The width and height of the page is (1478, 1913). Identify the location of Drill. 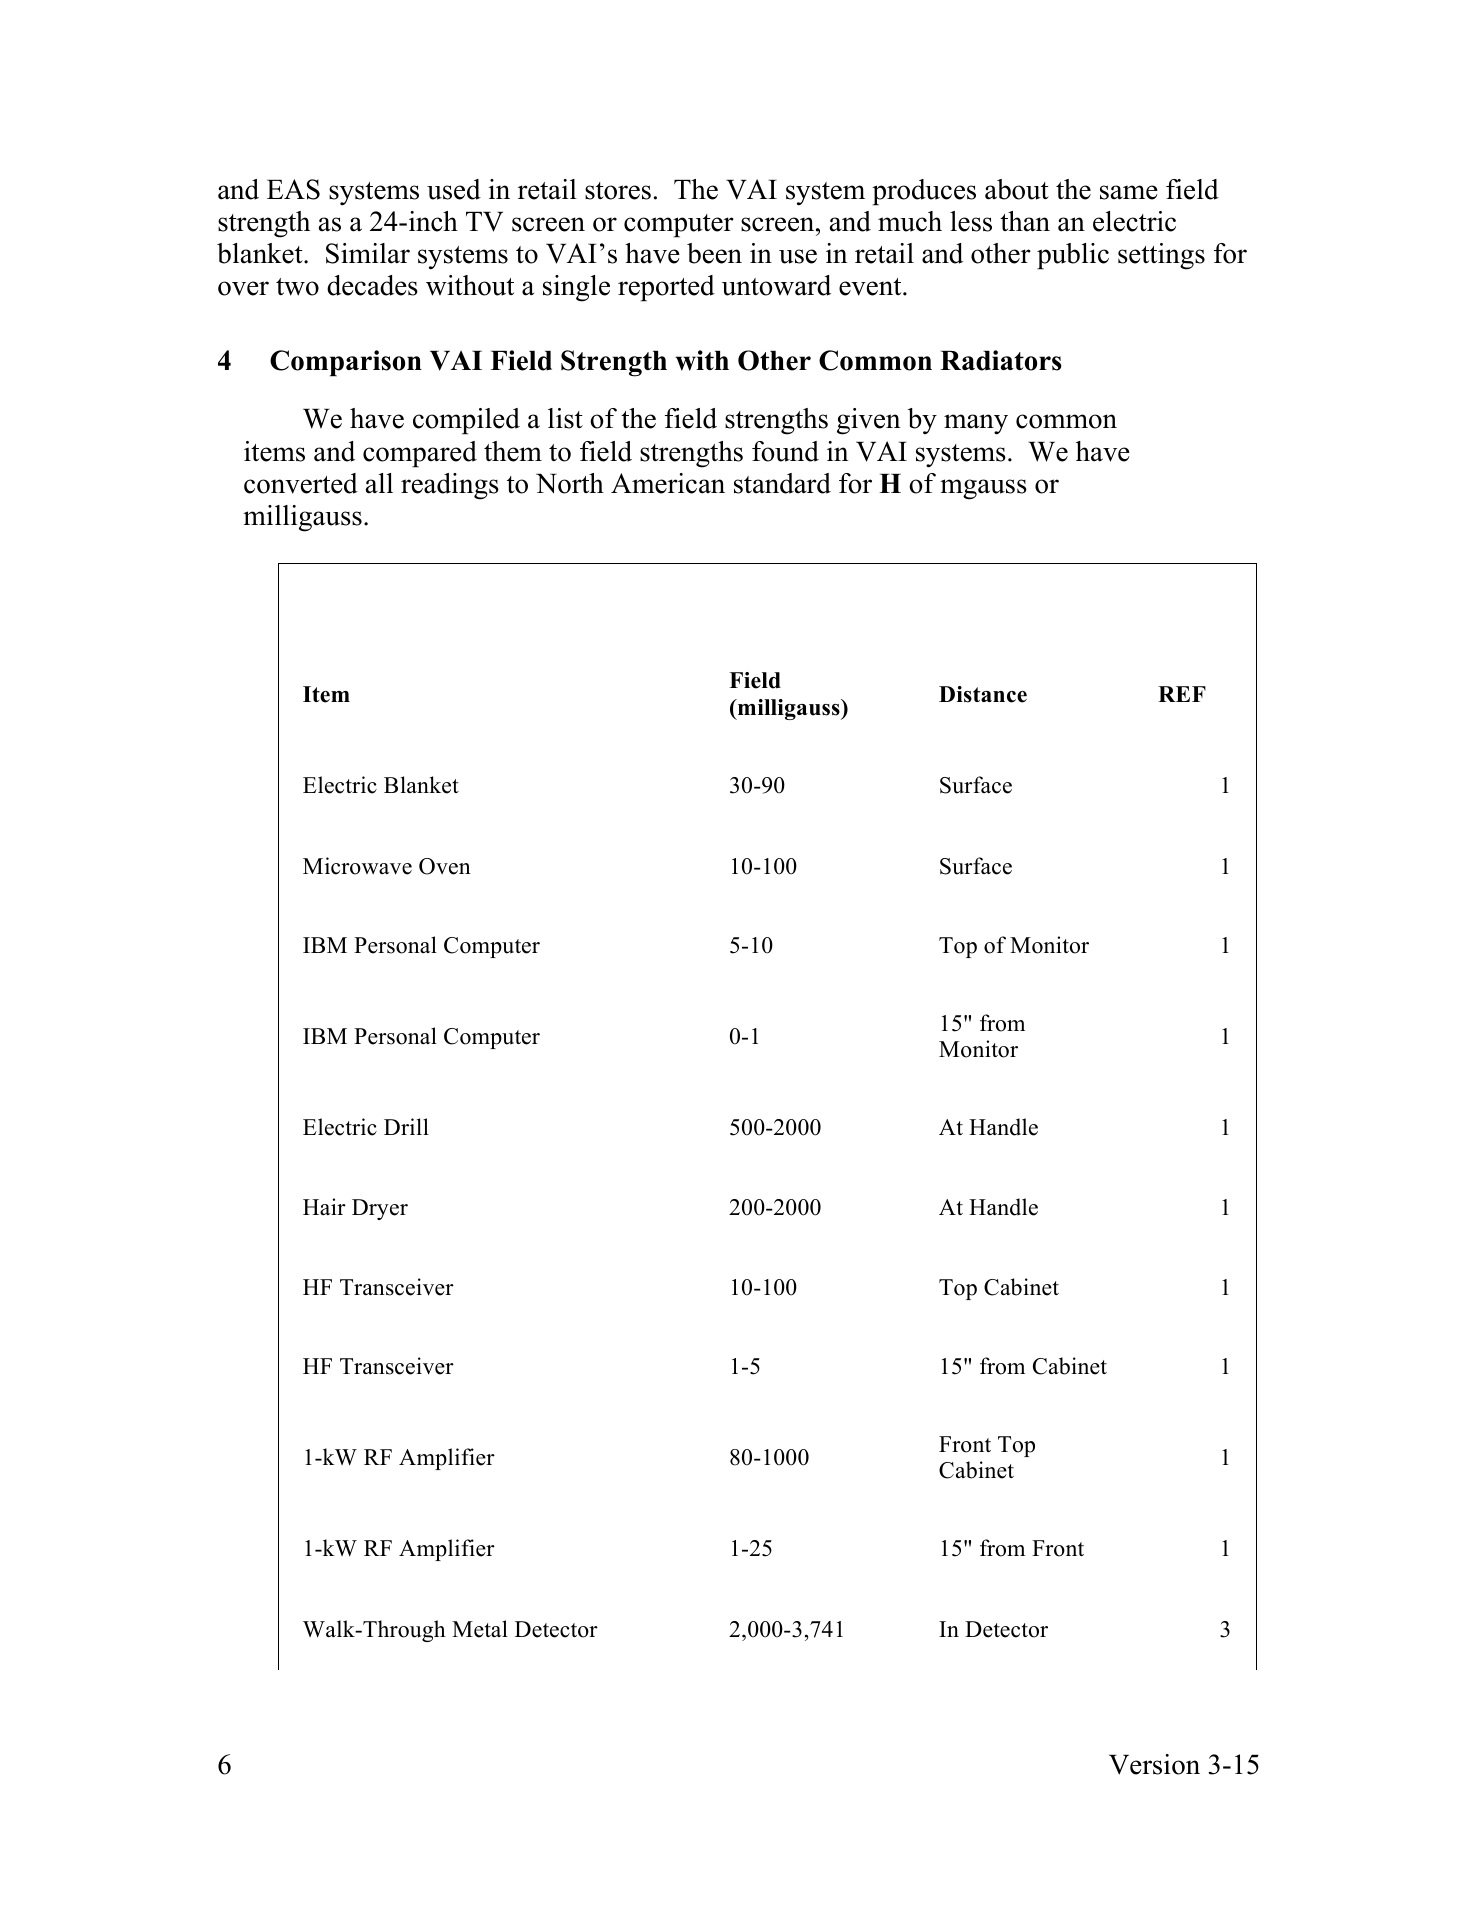
(406, 1126).
